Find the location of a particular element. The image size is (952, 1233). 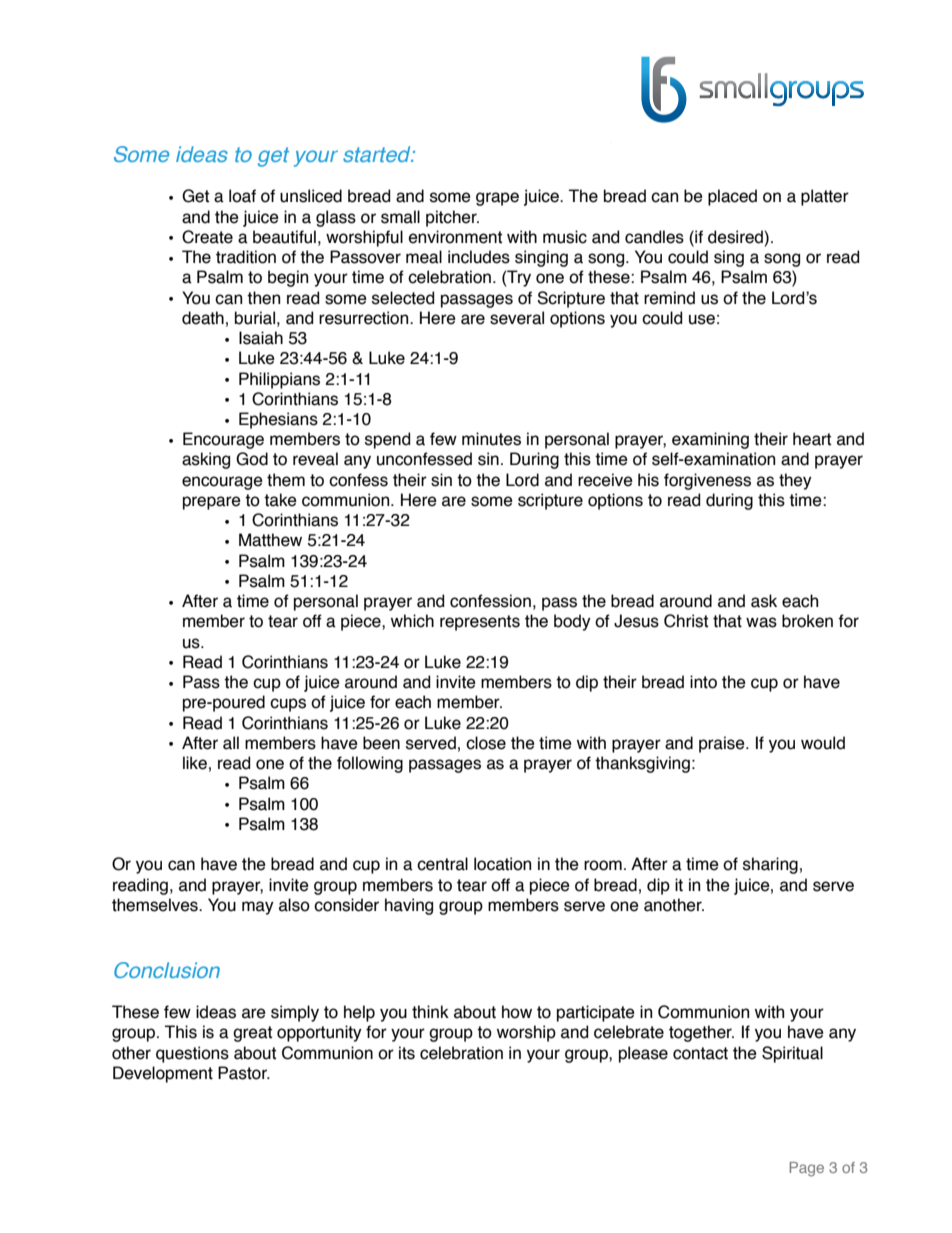

Pastor is located at coordinates (243, 1073).
